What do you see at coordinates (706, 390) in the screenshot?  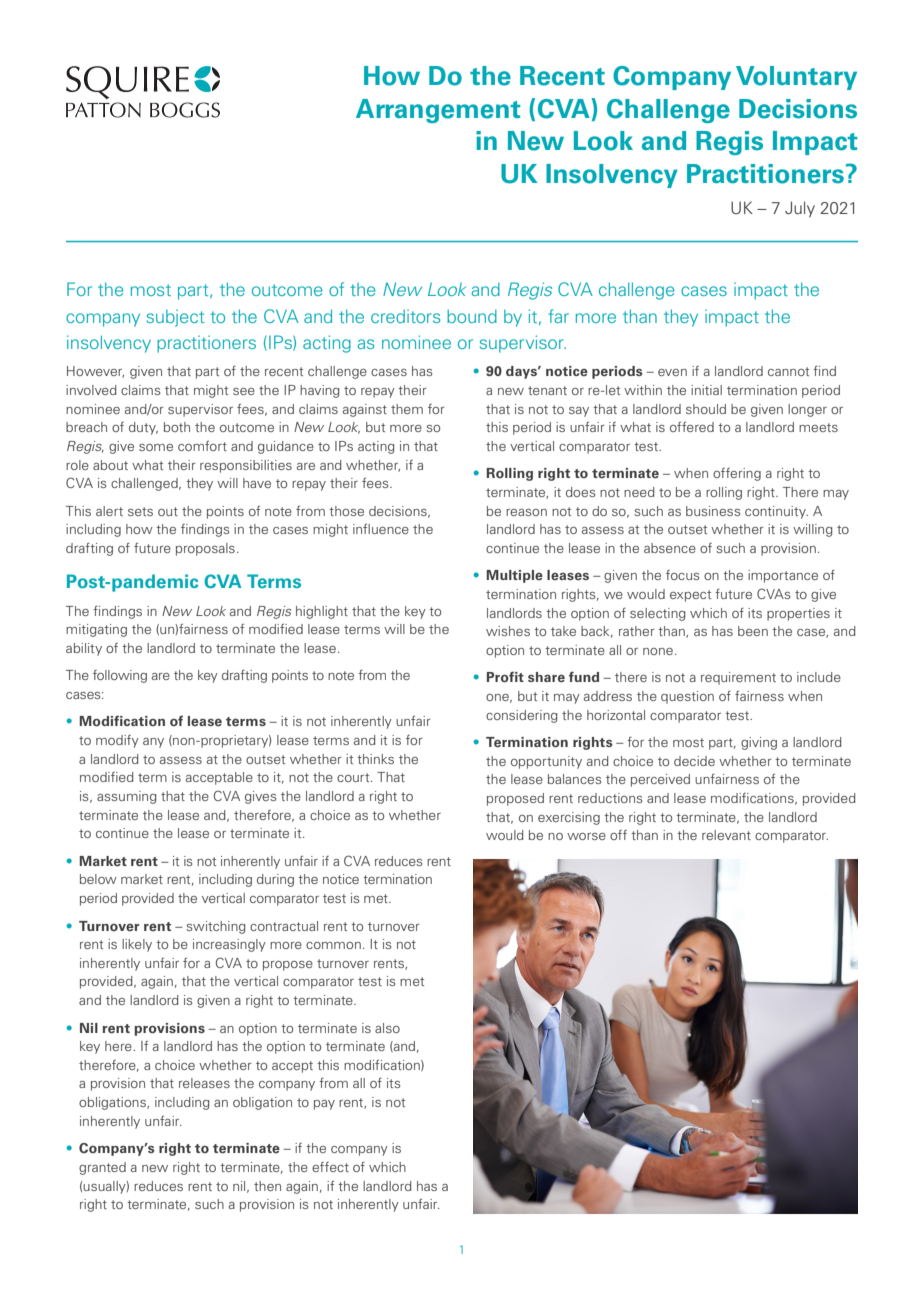 I see `initial` at bounding box center [706, 390].
